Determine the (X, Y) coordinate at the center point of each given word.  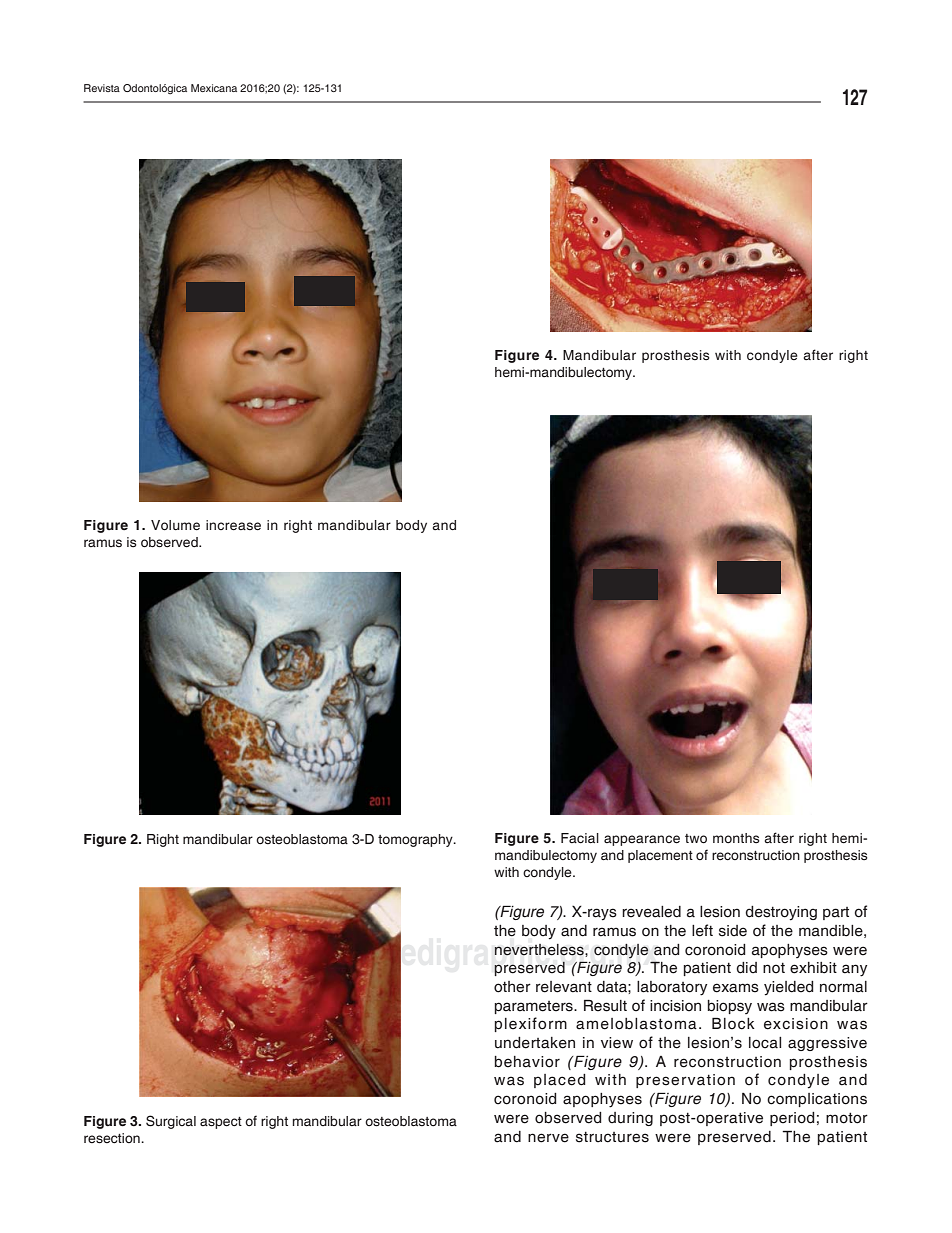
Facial (580, 838)
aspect (221, 1123)
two (696, 839)
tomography (416, 840)
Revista (102, 88)
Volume (175, 525)
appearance (642, 840)
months (736, 838)
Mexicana (214, 88)
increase (233, 525)
